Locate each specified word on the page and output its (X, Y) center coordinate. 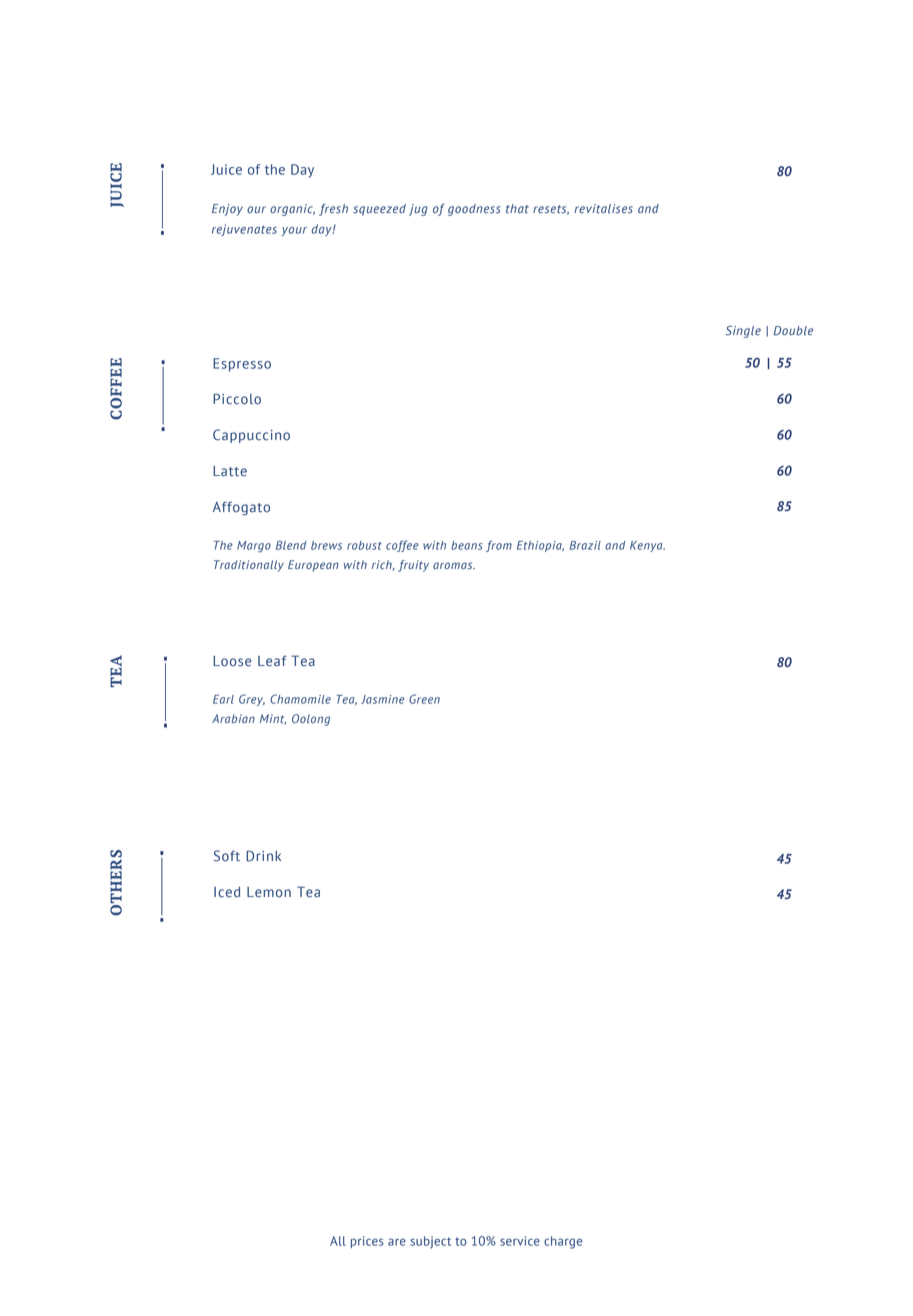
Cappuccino (251, 436)
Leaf (272, 661)
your (294, 231)
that (517, 209)
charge (563, 1242)
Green (424, 699)
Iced (227, 892)
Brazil (585, 545)
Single (743, 331)
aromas (454, 566)
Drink (263, 856)
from (499, 546)
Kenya (647, 546)
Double (793, 331)
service (520, 1241)
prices (367, 1242)
